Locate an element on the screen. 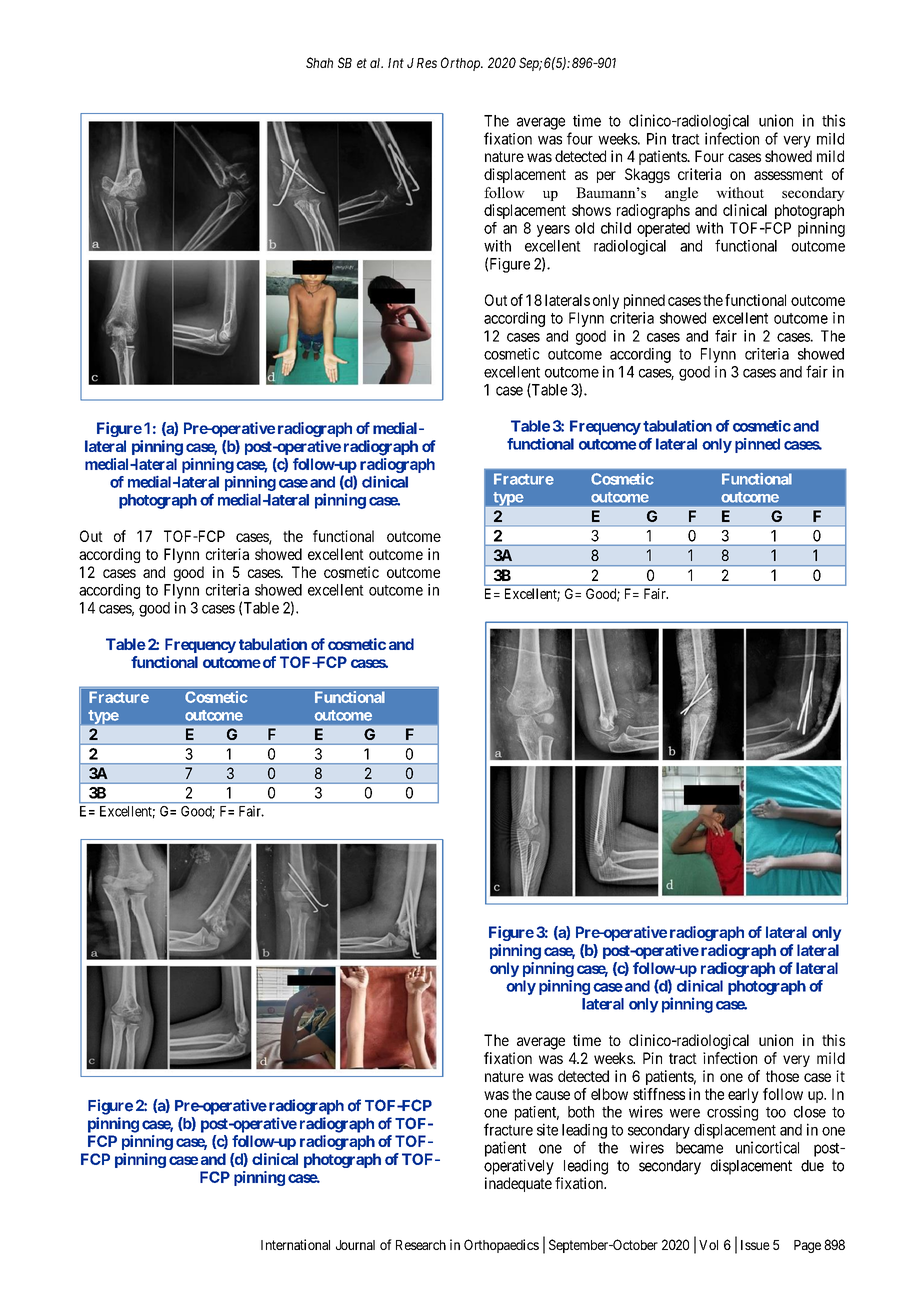 The image size is (924, 1308). assessment is located at coordinates (788, 174).
